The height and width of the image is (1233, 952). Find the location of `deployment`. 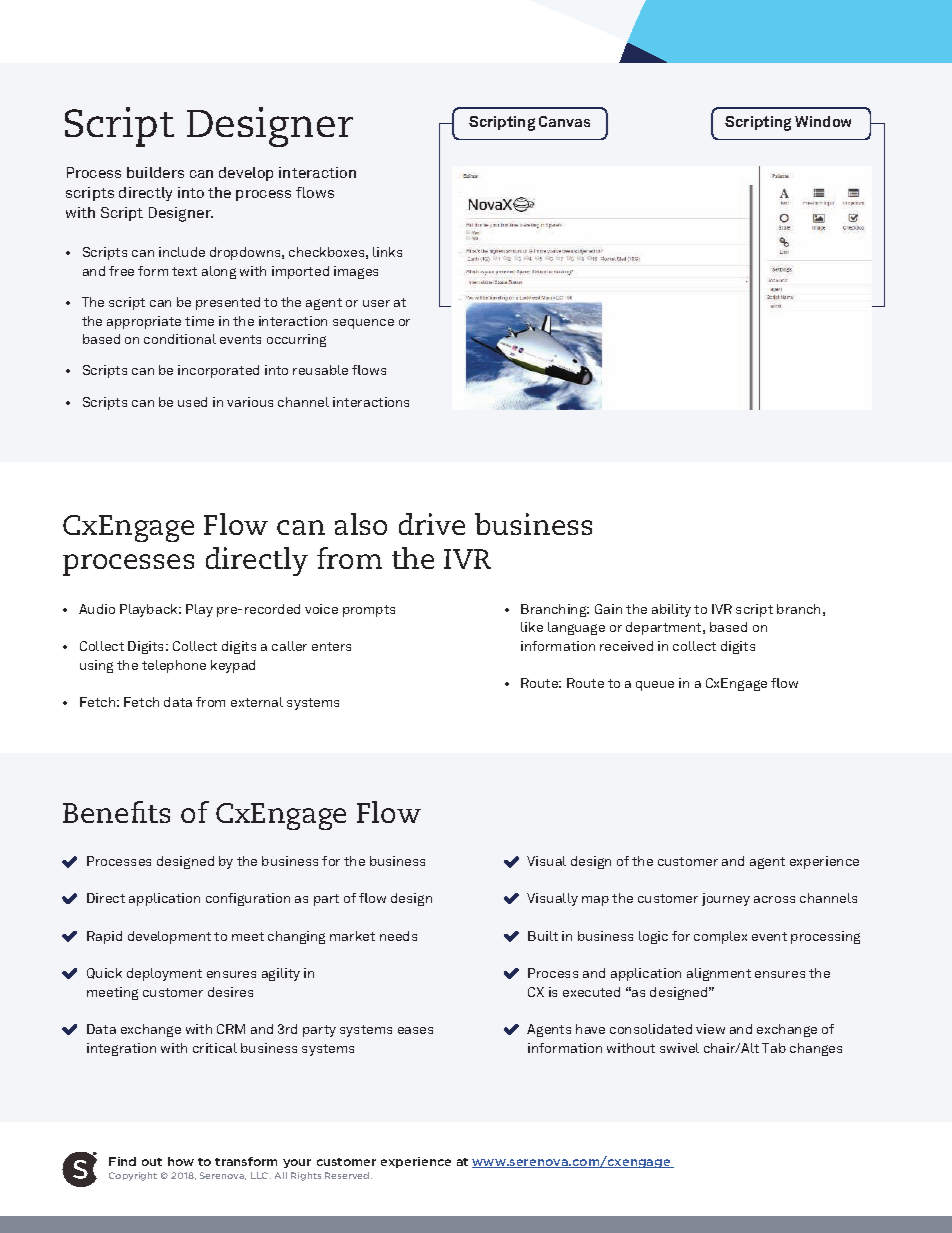

deployment is located at coordinates (164, 974).
